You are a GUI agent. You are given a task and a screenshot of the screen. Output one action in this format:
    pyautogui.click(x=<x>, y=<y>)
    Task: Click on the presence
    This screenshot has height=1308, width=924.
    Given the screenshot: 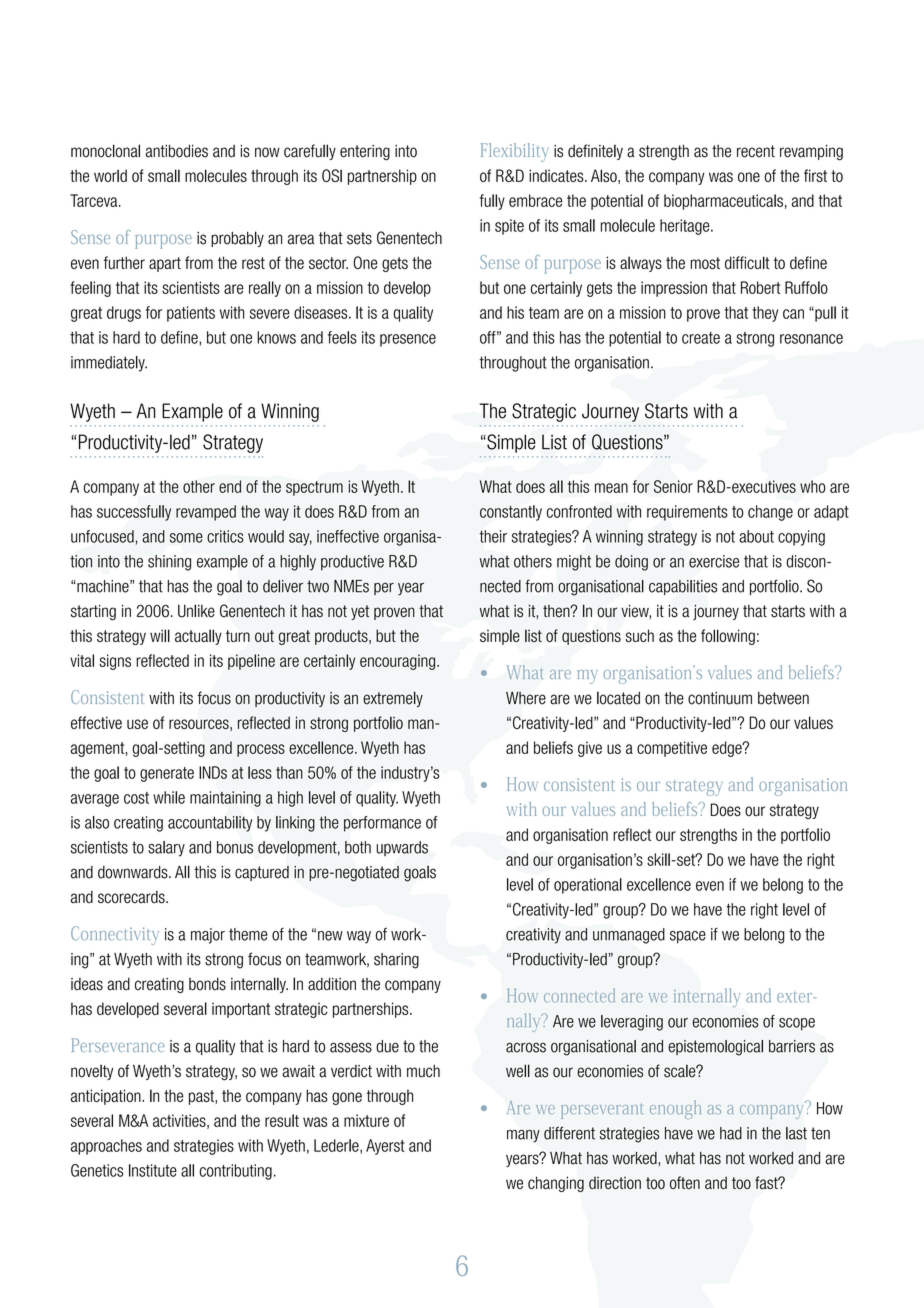 What is the action you would take?
    pyautogui.click(x=408, y=340)
